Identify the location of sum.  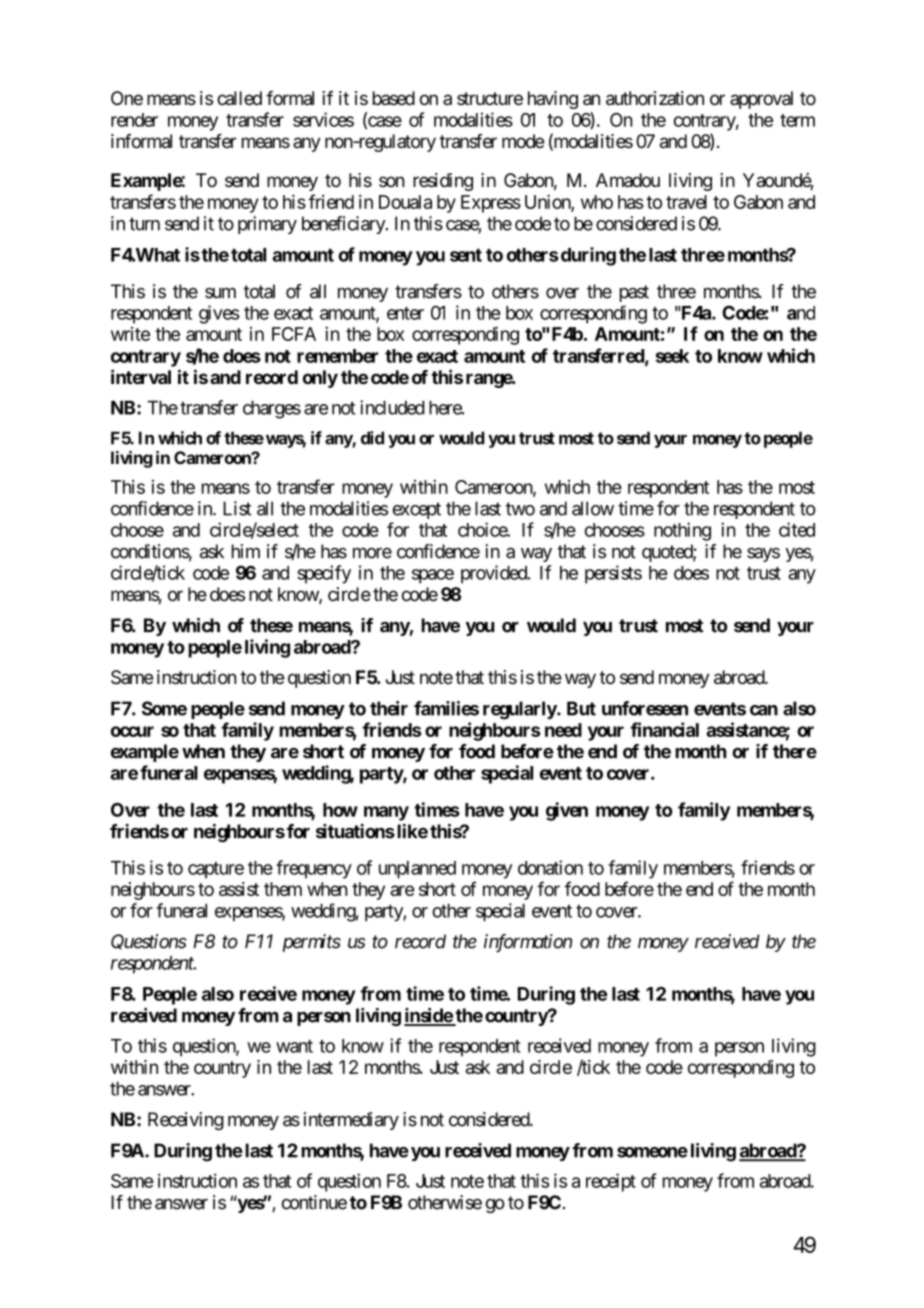
(220, 293).
